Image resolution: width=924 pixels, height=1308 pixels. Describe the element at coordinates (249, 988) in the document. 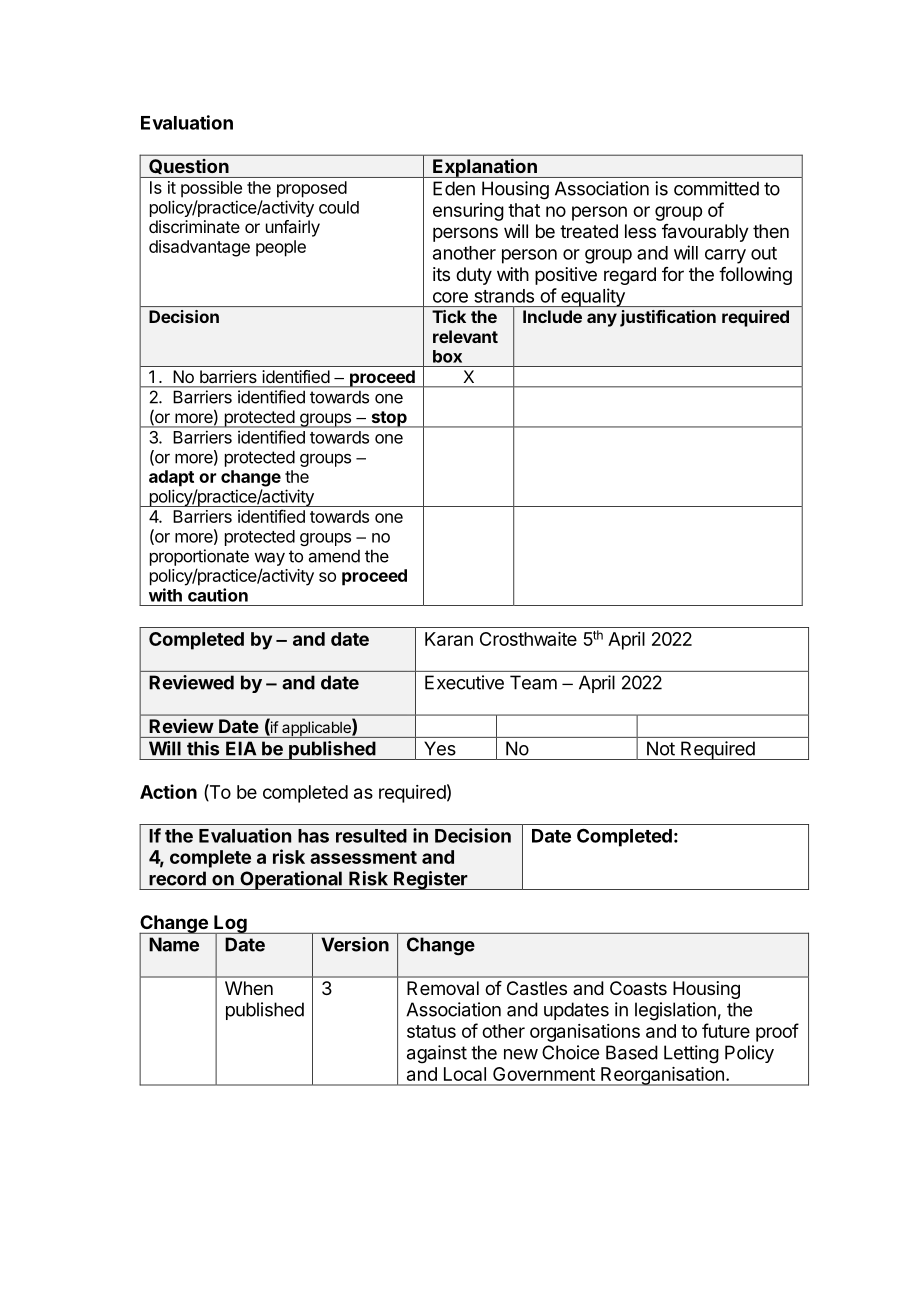

I see `When` at that location.
